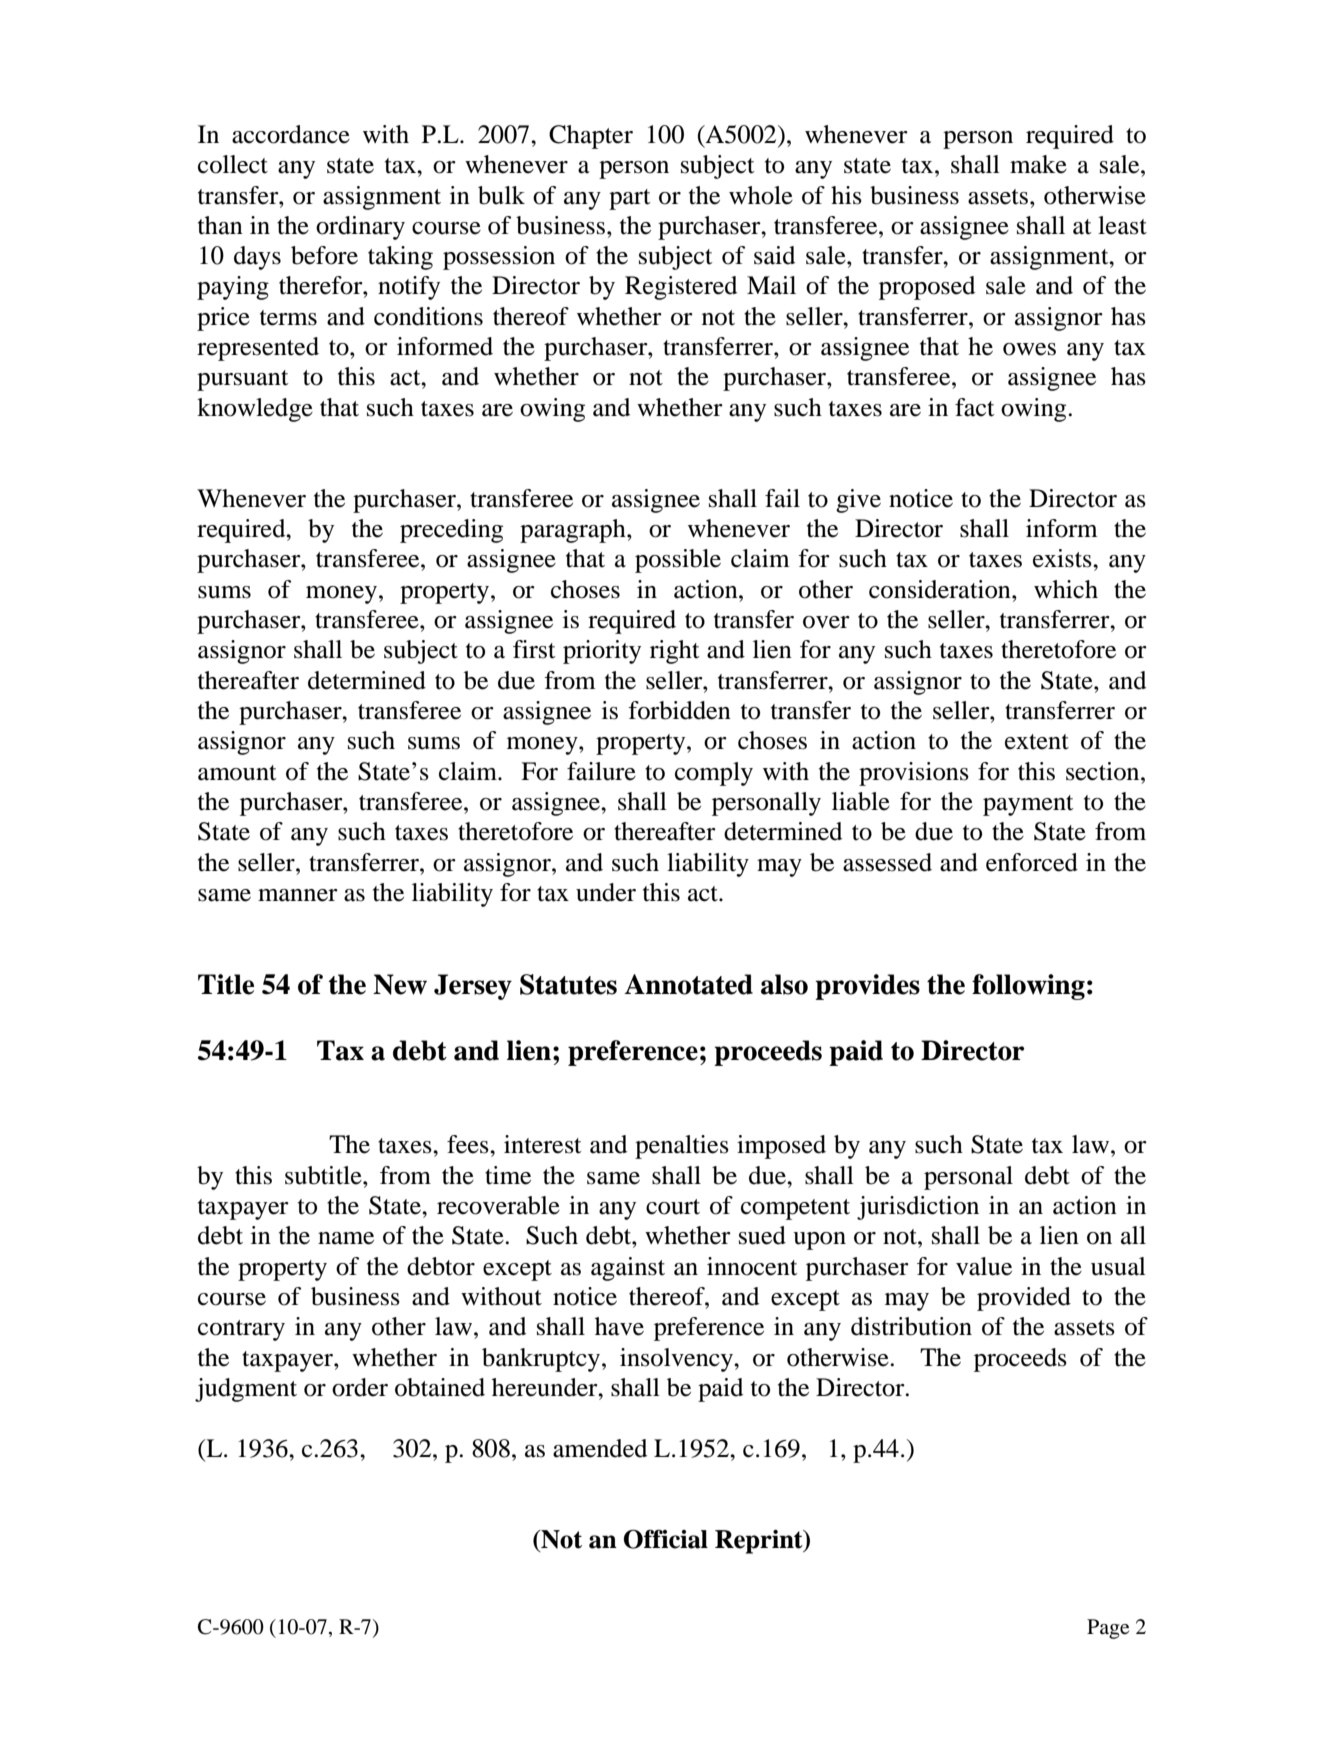 The width and height of the document is (1344, 1740). What do you see at coordinates (673, 1207) in the document?
I see `court` at bounding box center [673, 1207].
